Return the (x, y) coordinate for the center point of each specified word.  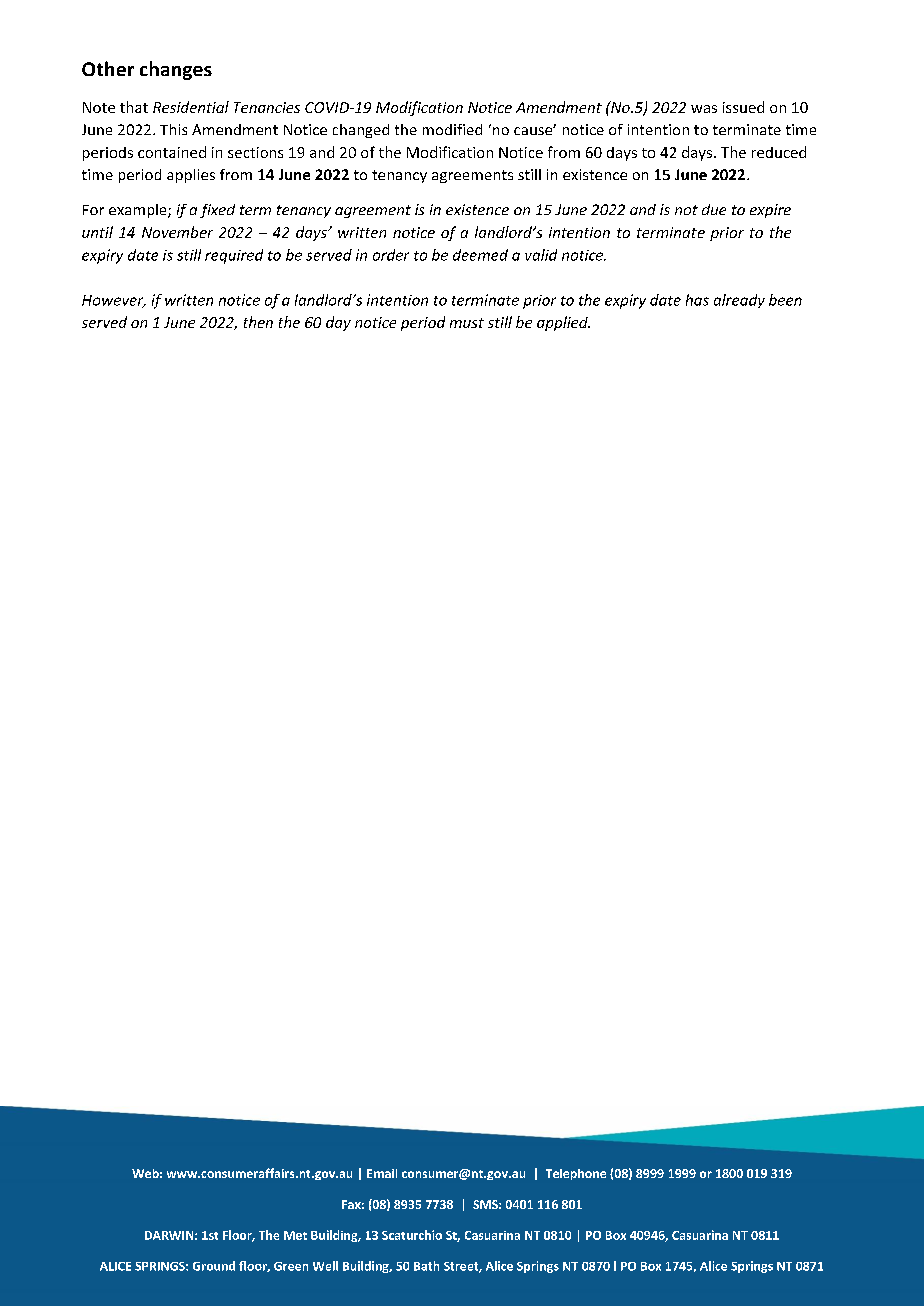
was (704, 109)
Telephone (576, 1174)
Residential (191, 107)
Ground (214, 1266)
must (467, 323)
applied (563, 323)
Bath (426, 1266)
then (258, 322)
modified (452, 129)
